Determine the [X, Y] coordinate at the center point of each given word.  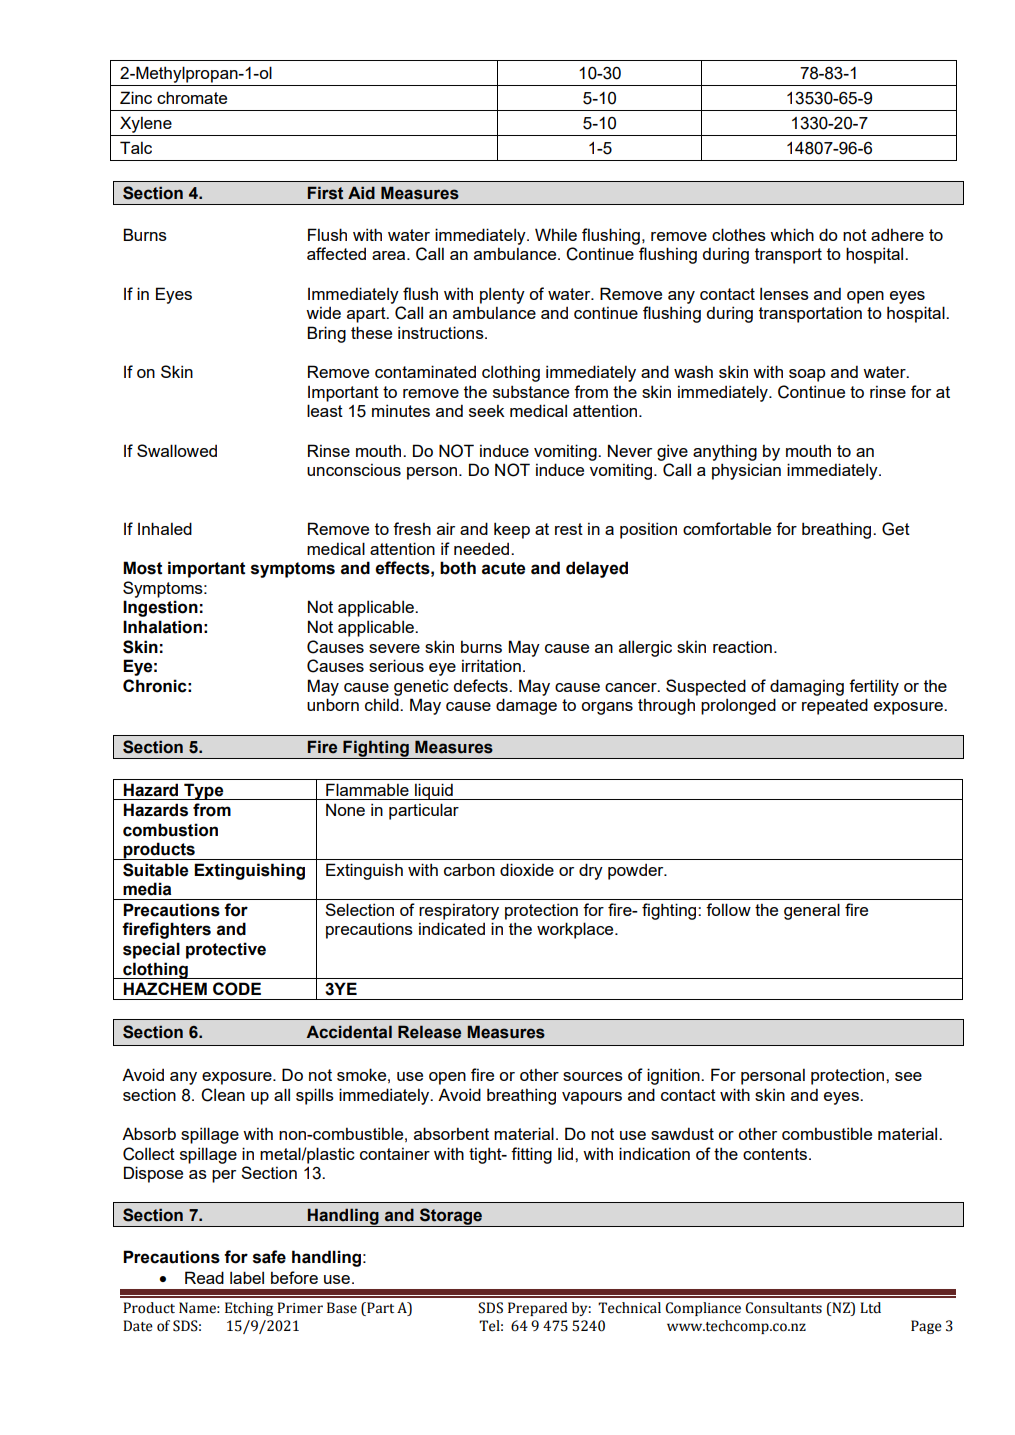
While [556, 234]
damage [526, 706]
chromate [192, 97]
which [792, 234]
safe [269, 1257]
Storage [451, 1217]
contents [775, 1154]
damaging [807, 687]
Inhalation [162, 627]
